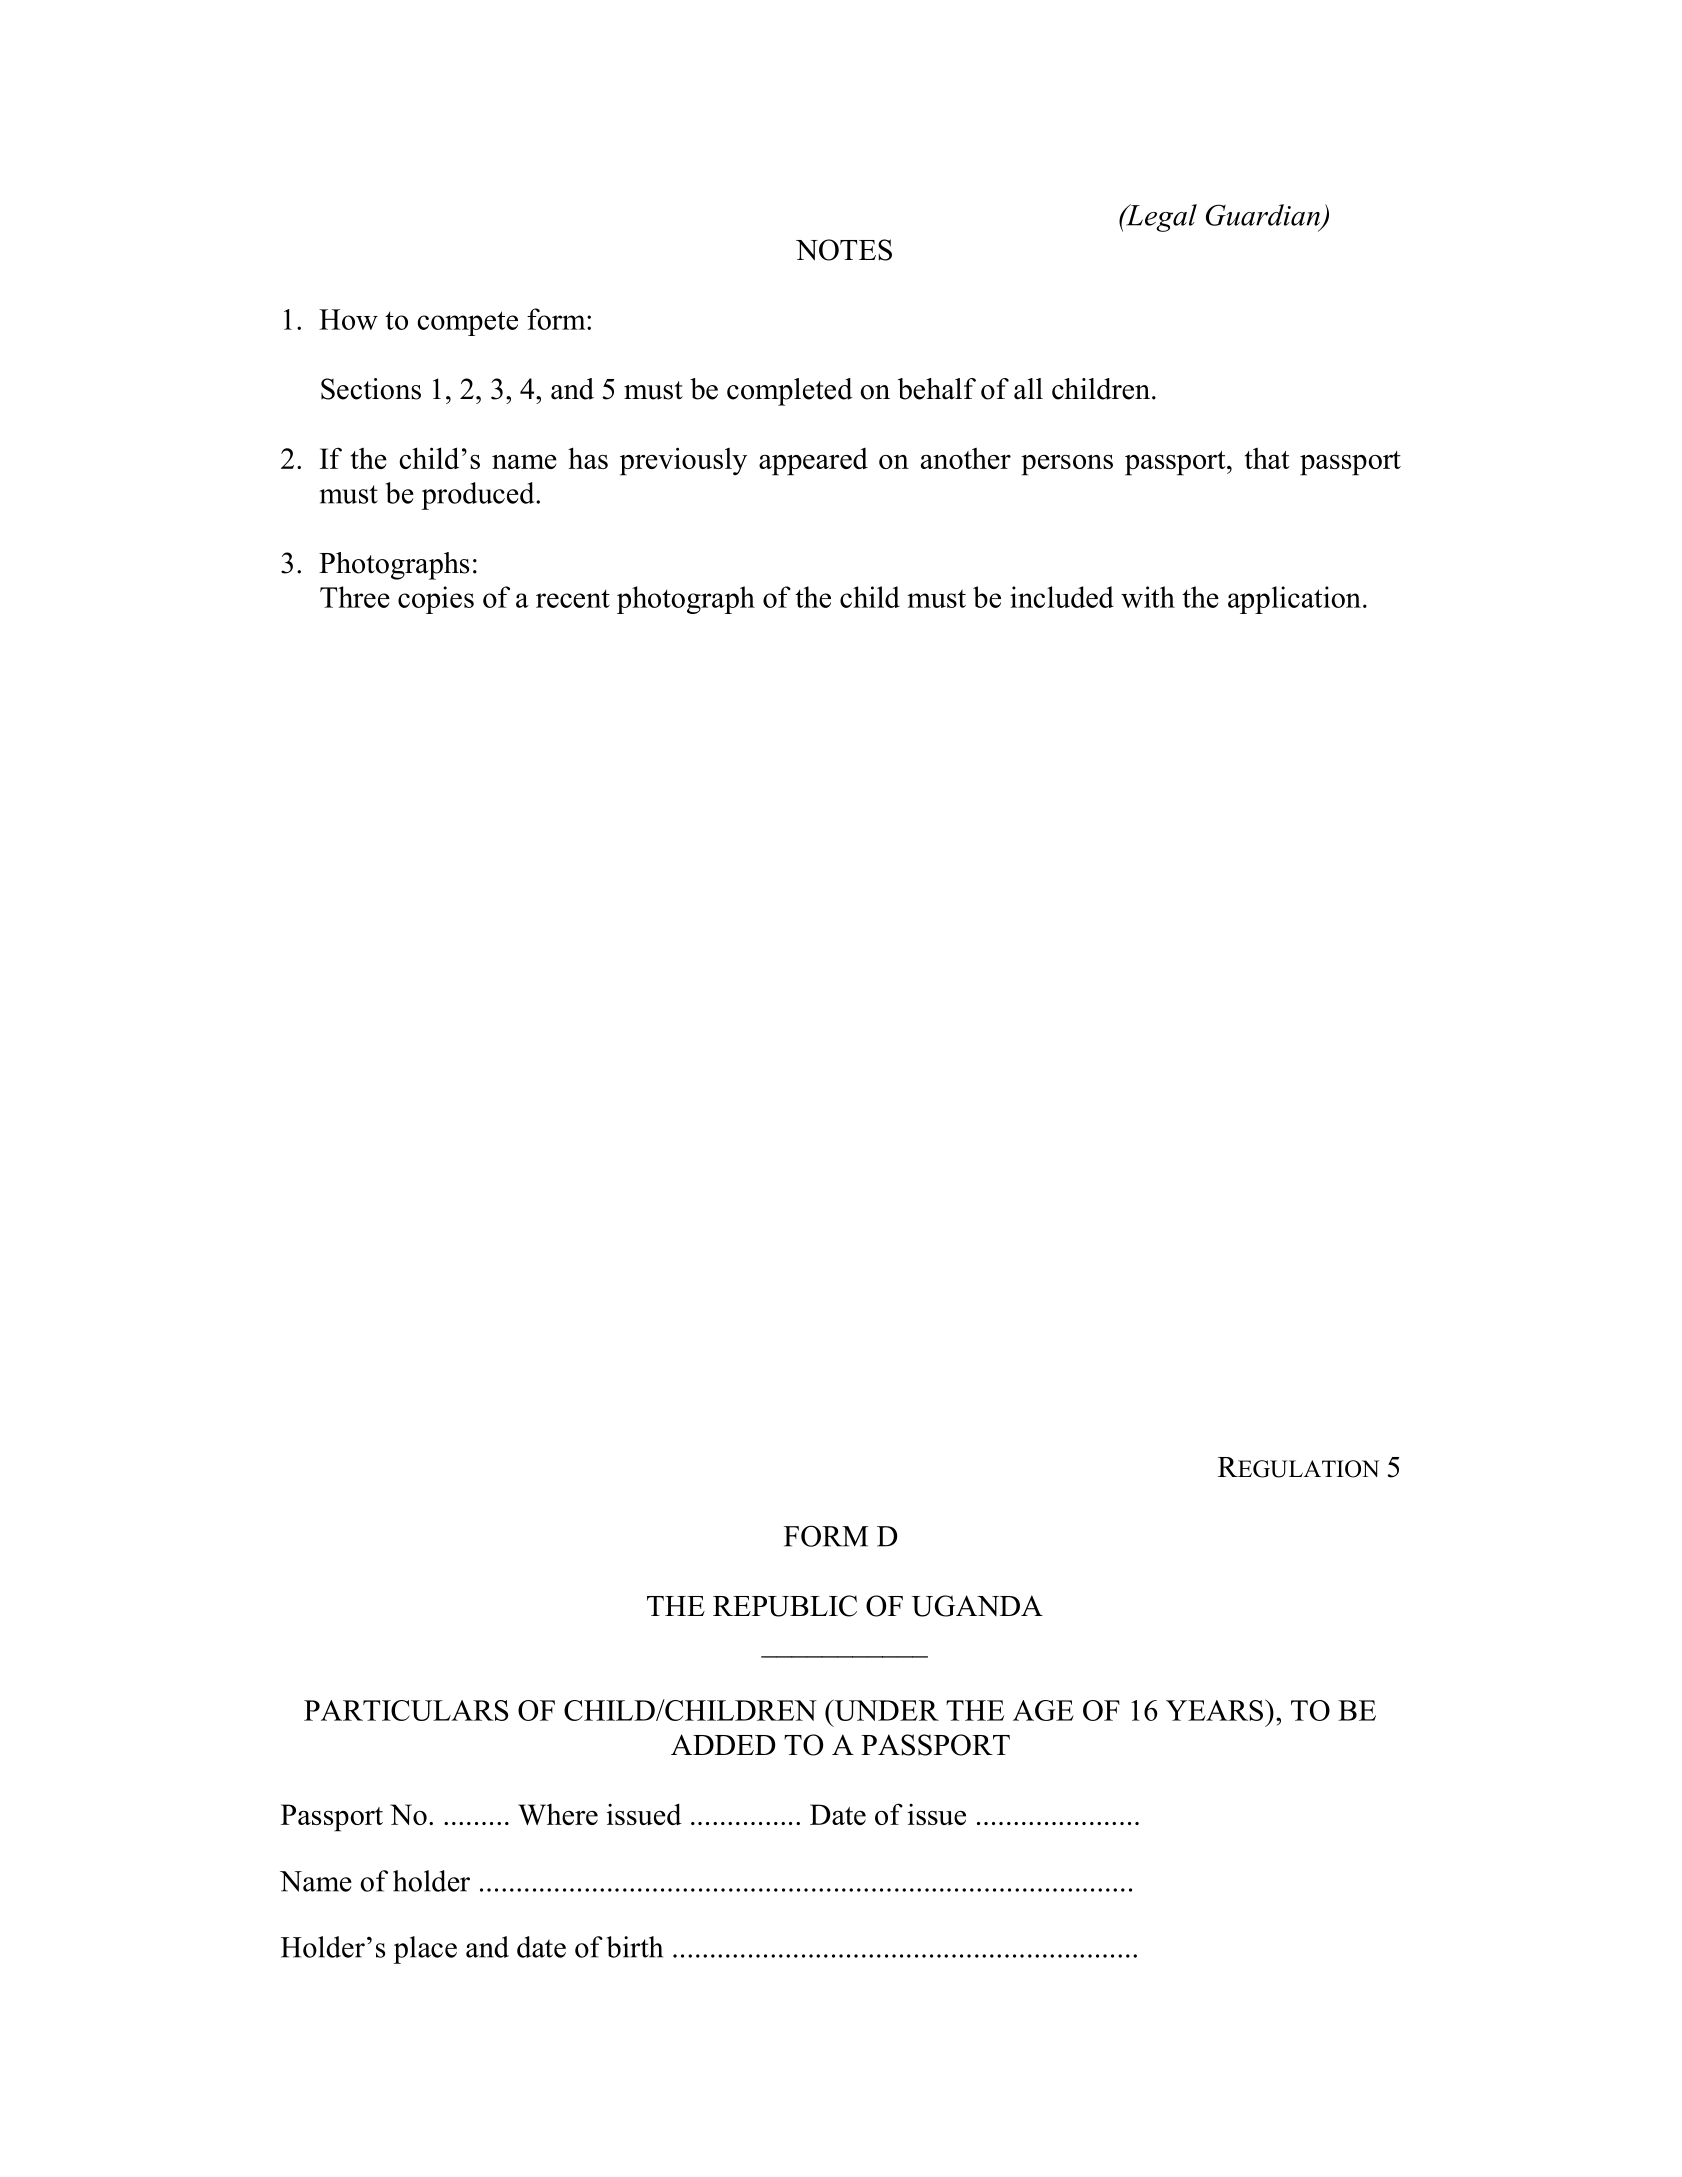 The image size is (1682, 2177). I want to click on compete, so click(467, 323).
